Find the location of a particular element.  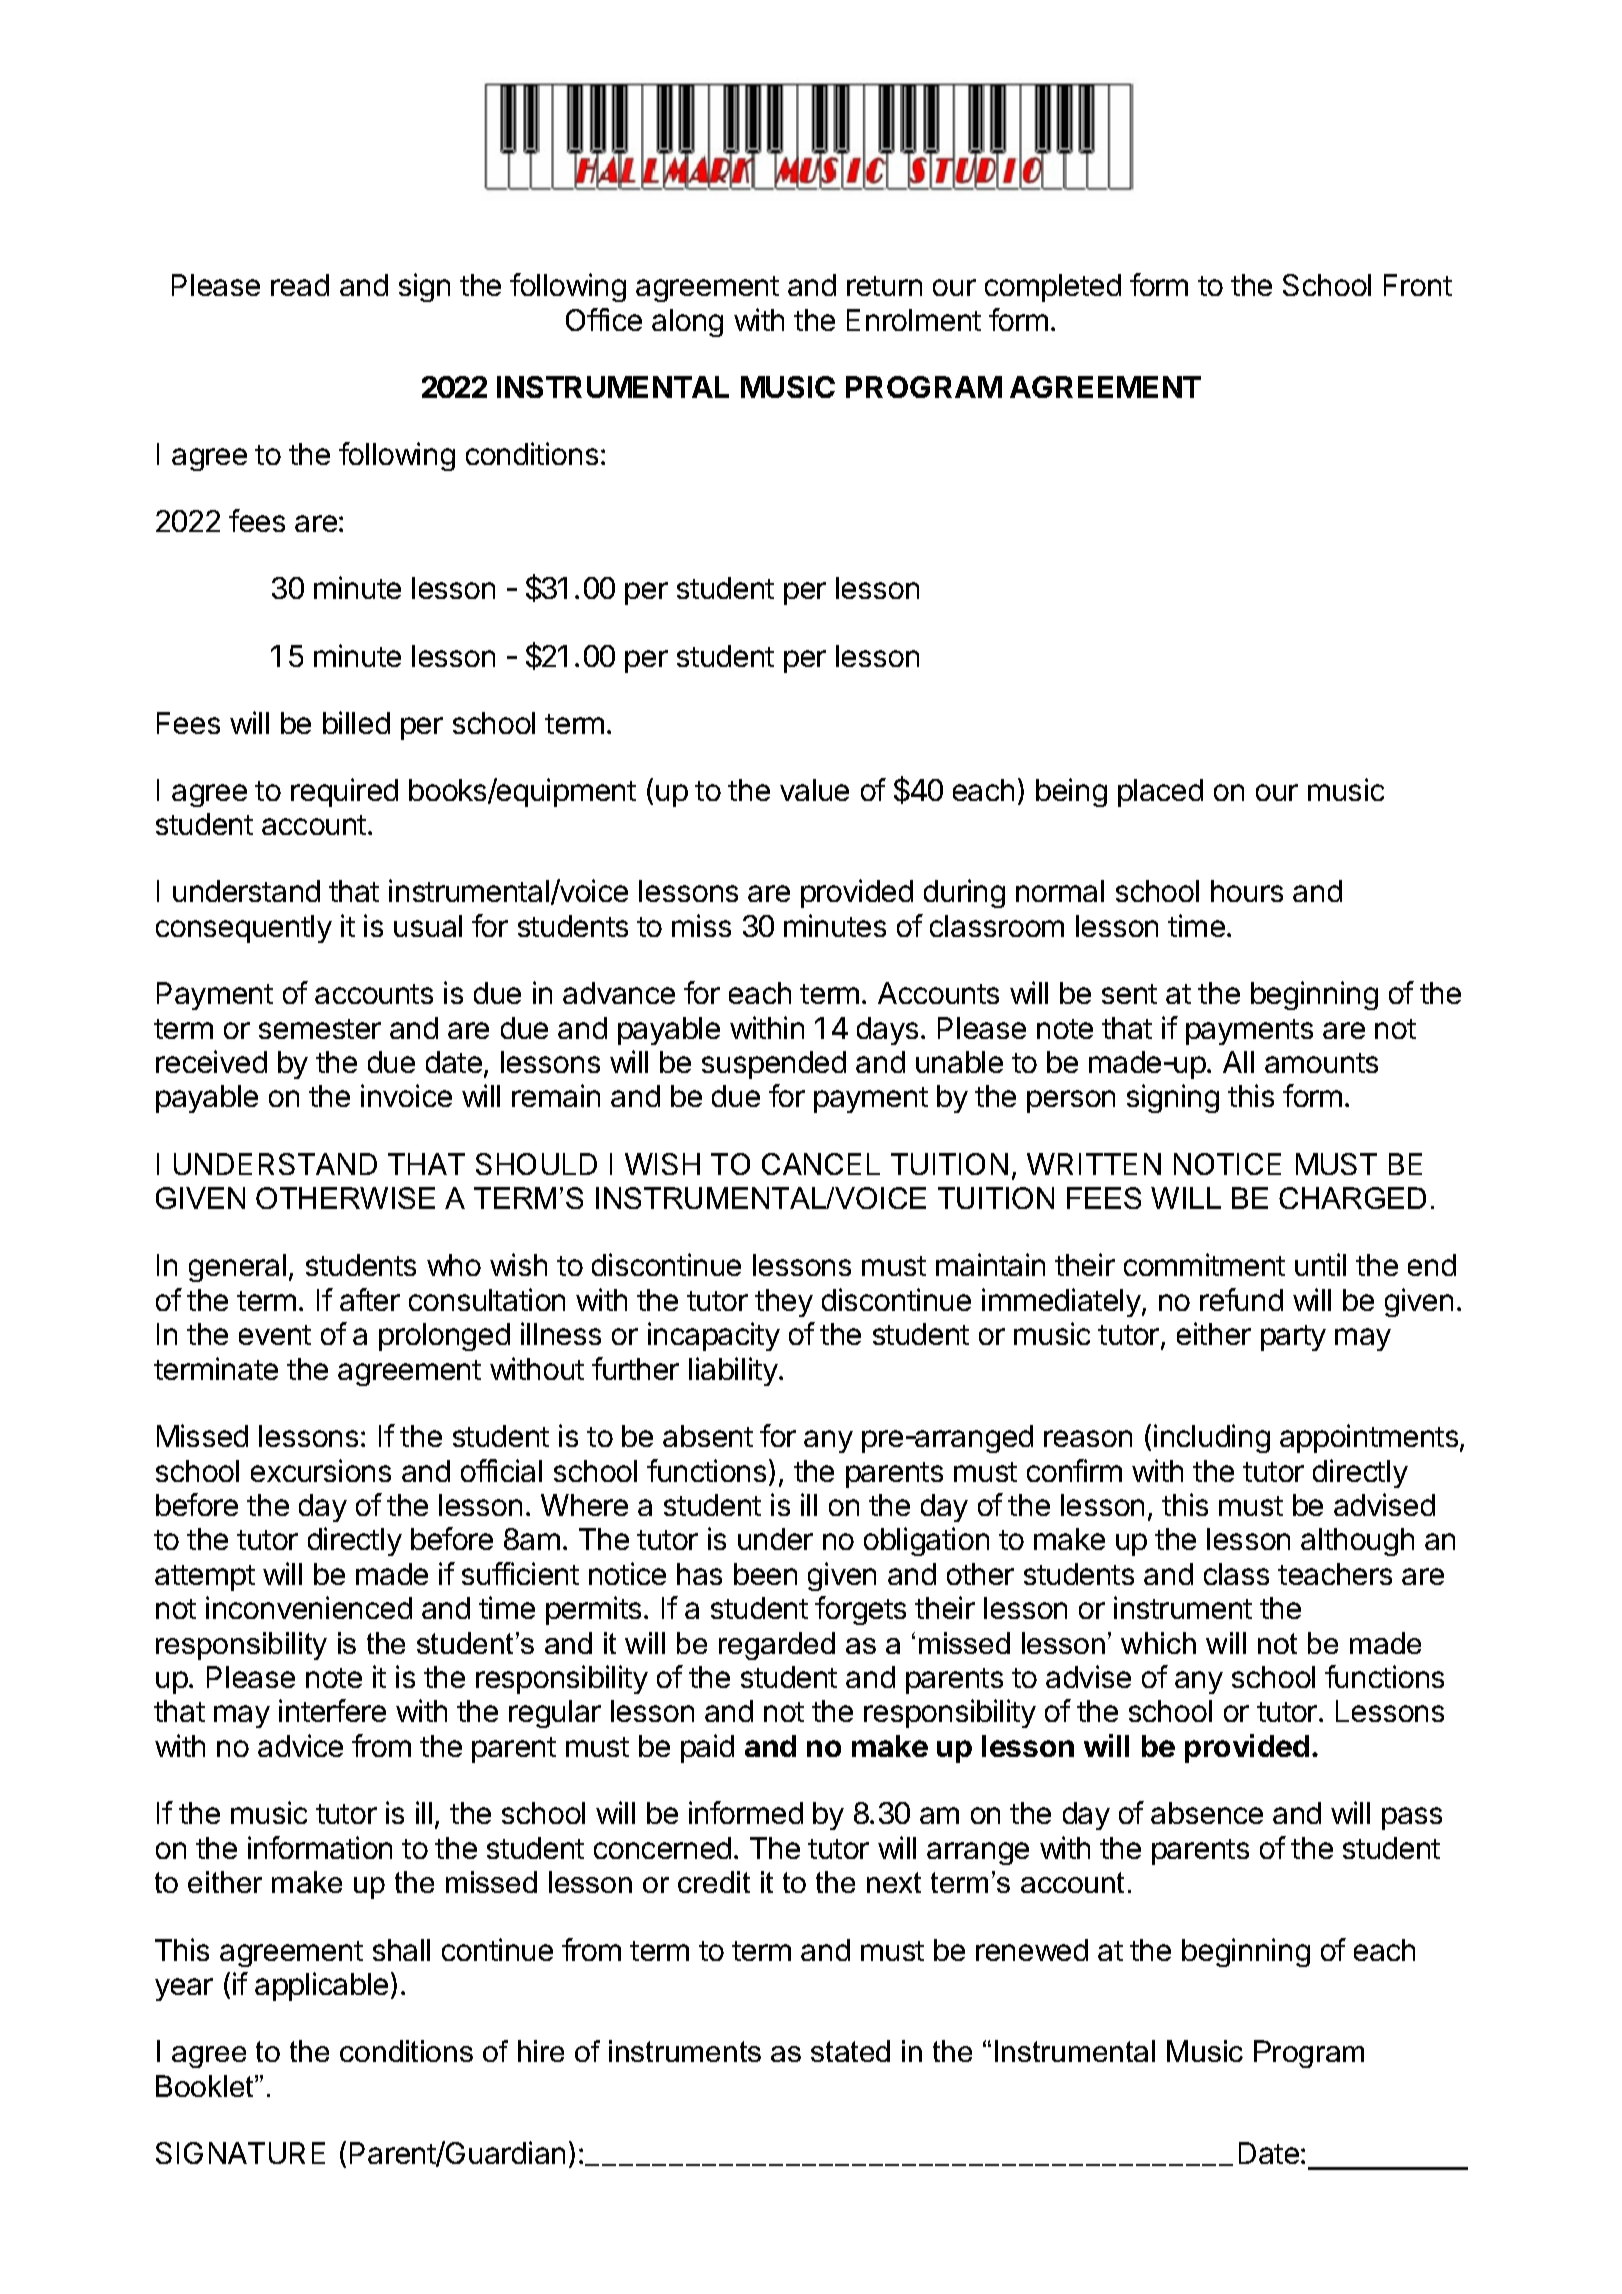

return is located at coordinates (884, 286).
